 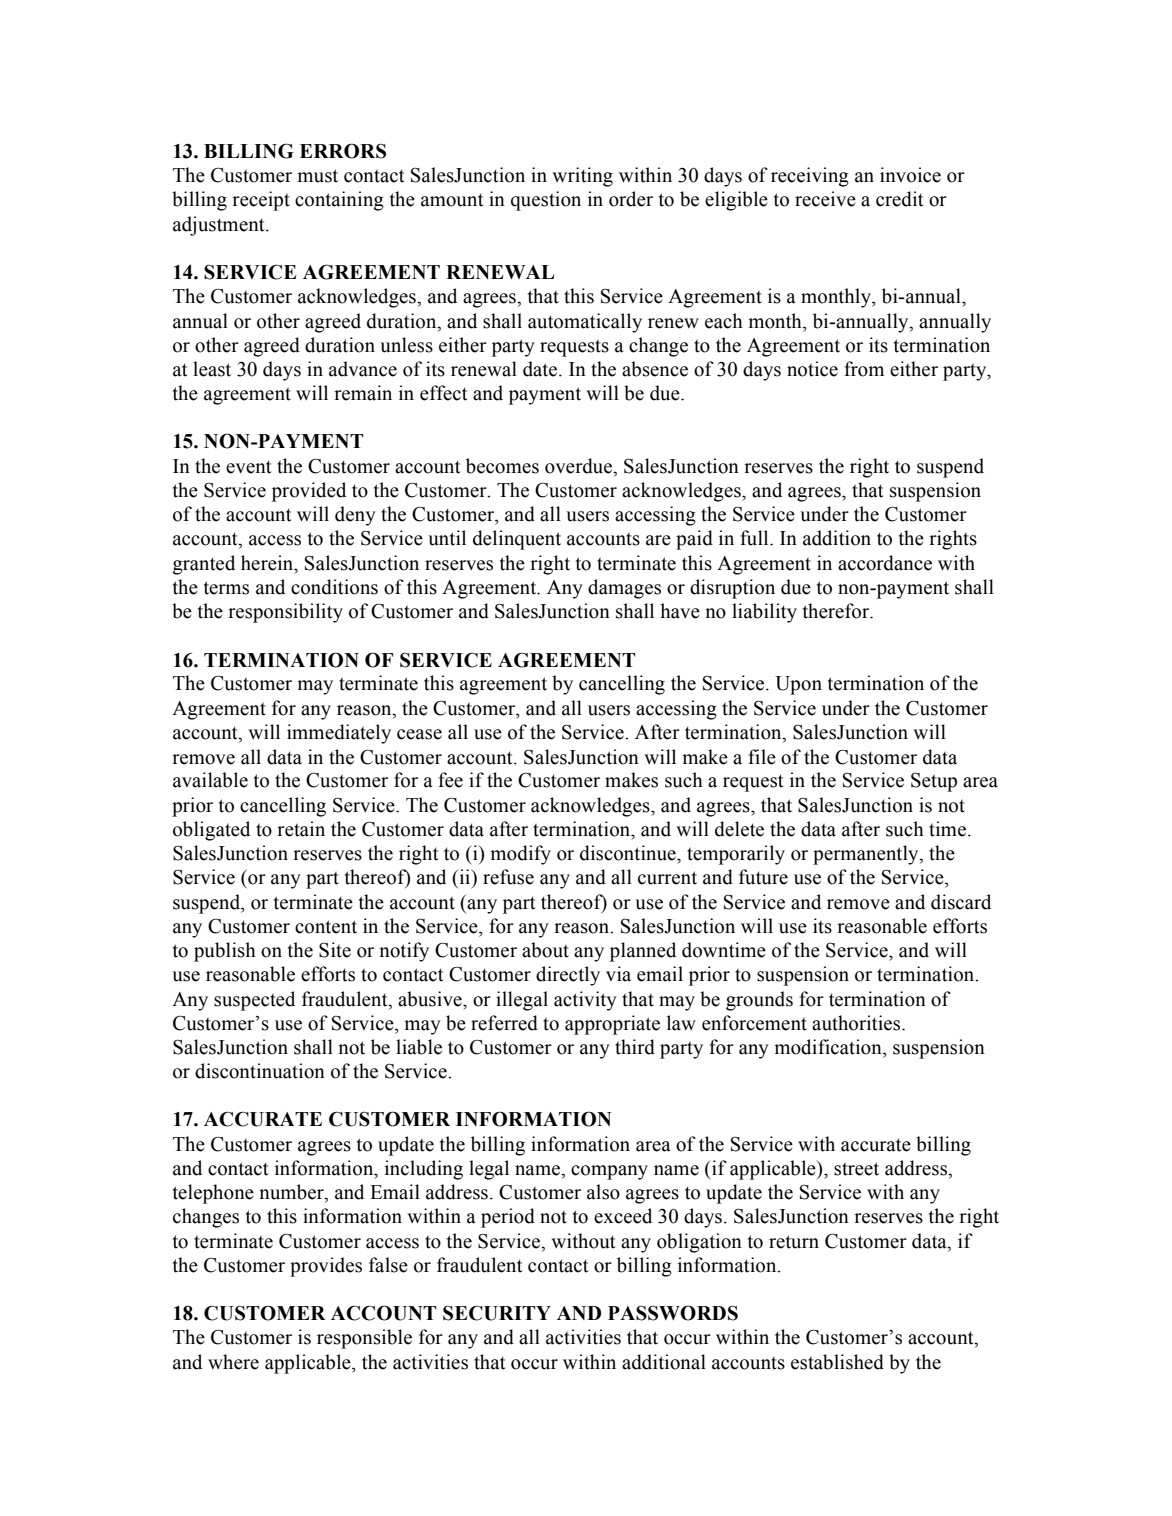 What do you see at coordinates (339, 734) in the screenshot?
I see `immediately` at bounding box center [339, 734].
